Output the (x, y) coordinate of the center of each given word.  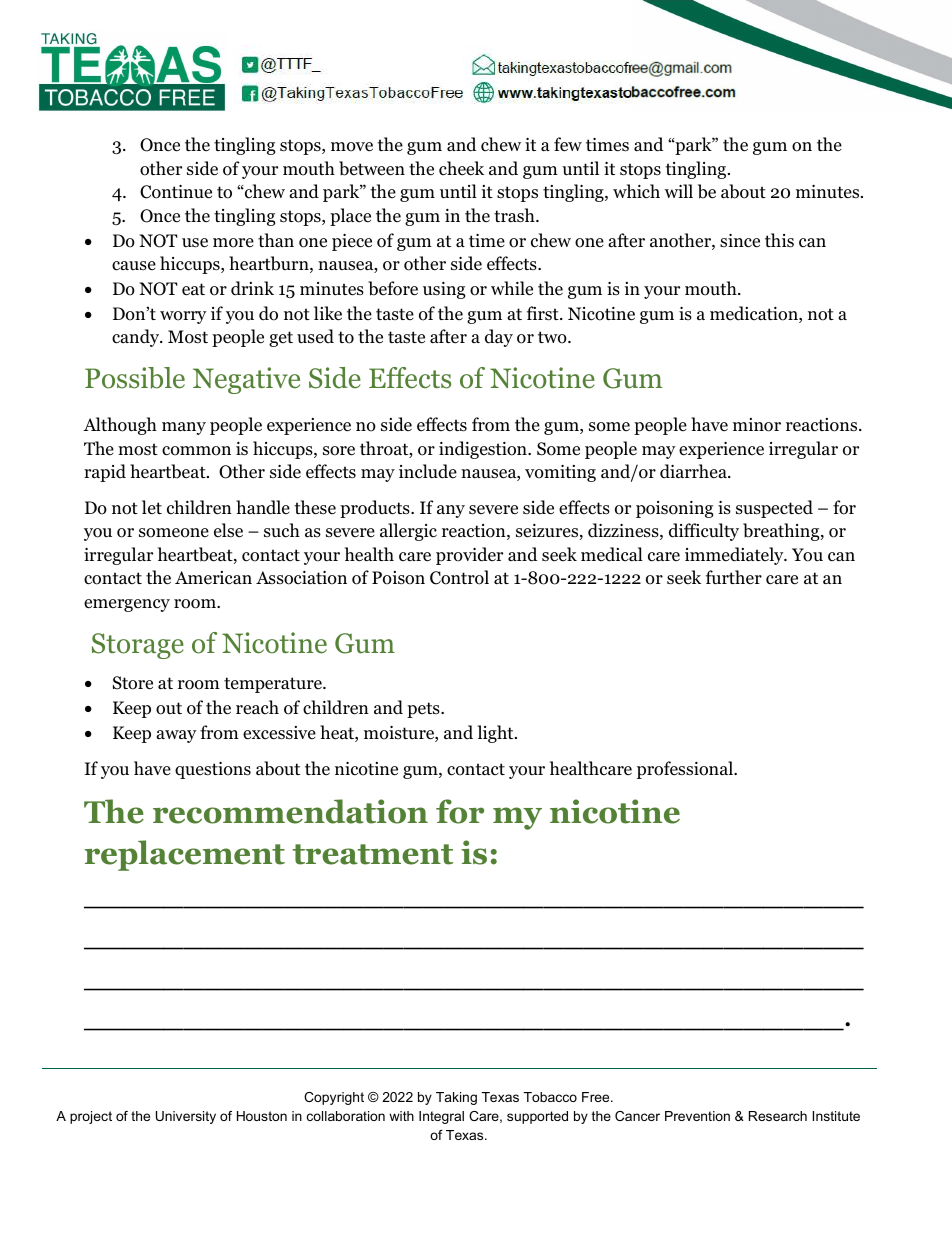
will (679, 191)
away (176, 736)
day (499, 338)
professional (686, 770)
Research (778, 1116)
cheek (461, 168)
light (497, 734)
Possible (135, 378)
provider (469, 556)
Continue (176, 192)
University (186, 1117)
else (228, 530)
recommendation (290, 811)
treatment (373, 854)
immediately (735, 556)
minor (757, 425)
